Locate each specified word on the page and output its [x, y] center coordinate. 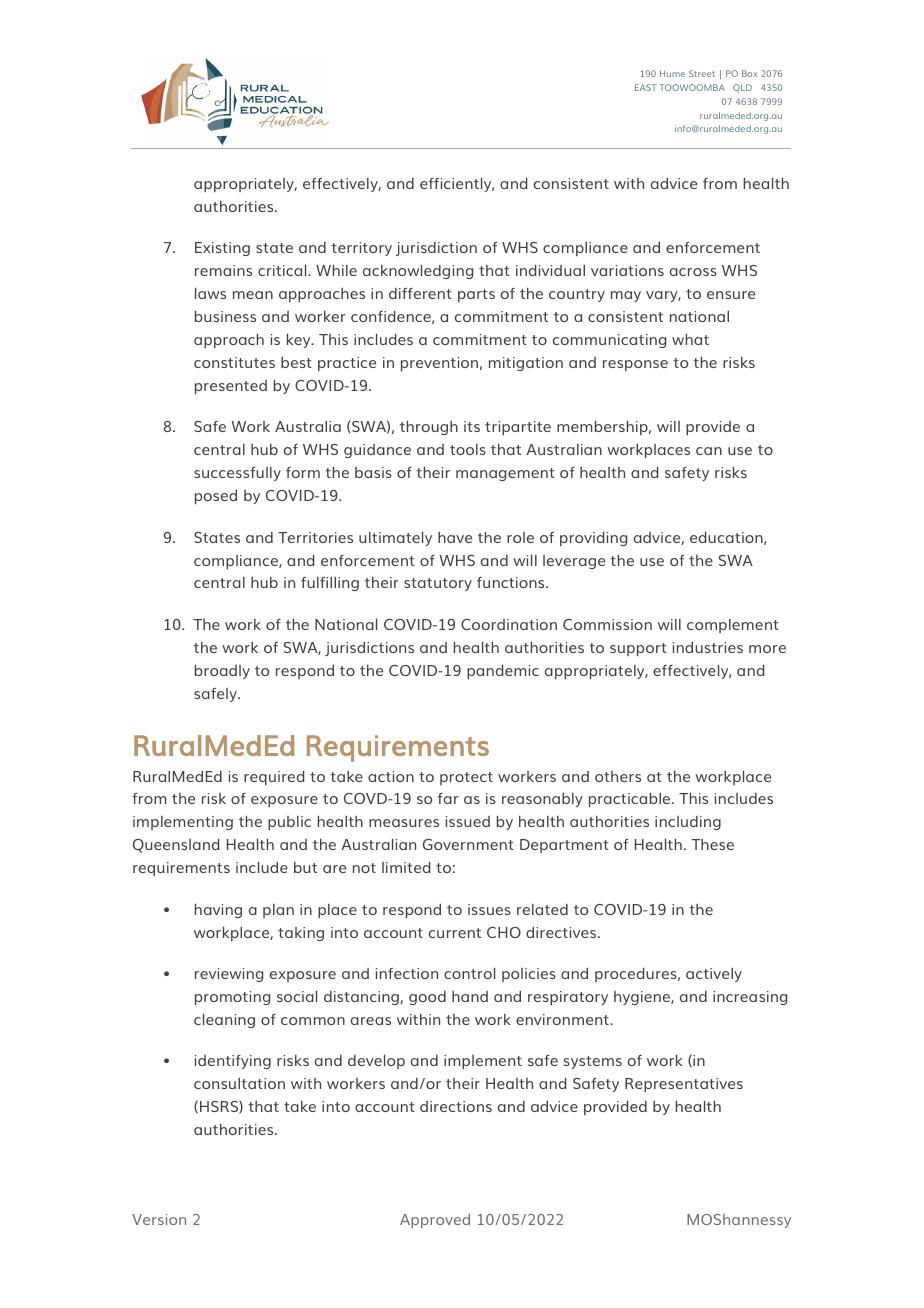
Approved [435, 1221]
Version [159, 1219]
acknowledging [418, 272]
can [709, 451]
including [688, 823]
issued [468, 821]
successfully [237, 474]
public [289, 823]
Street [702, 73]
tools [468, 449]
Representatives [684, 1085]
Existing [222, 249]
